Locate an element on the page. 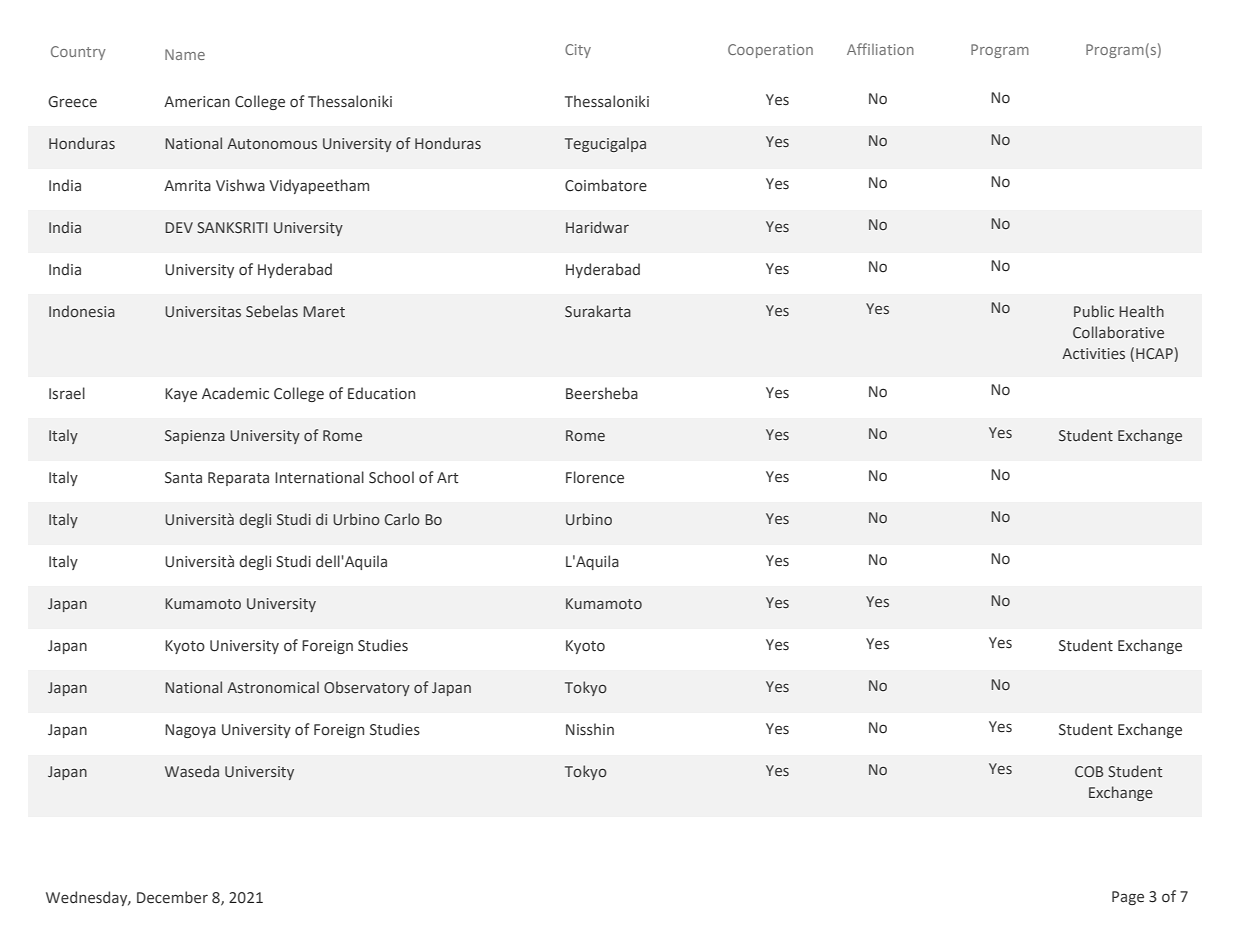  Waseda is located at coordinates (192, 771).
